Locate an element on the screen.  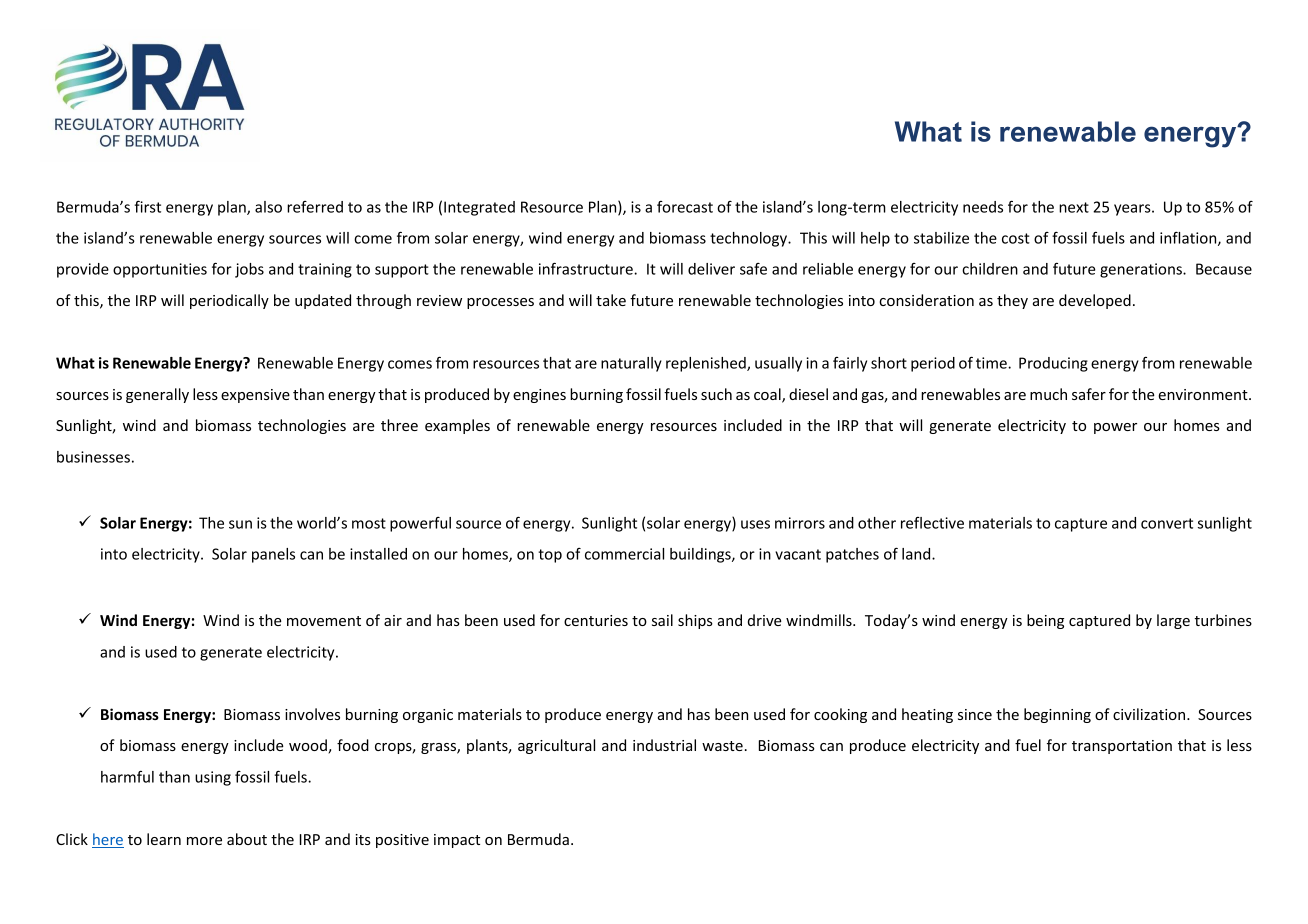
transportation is located at coordinates (1122, 747).
